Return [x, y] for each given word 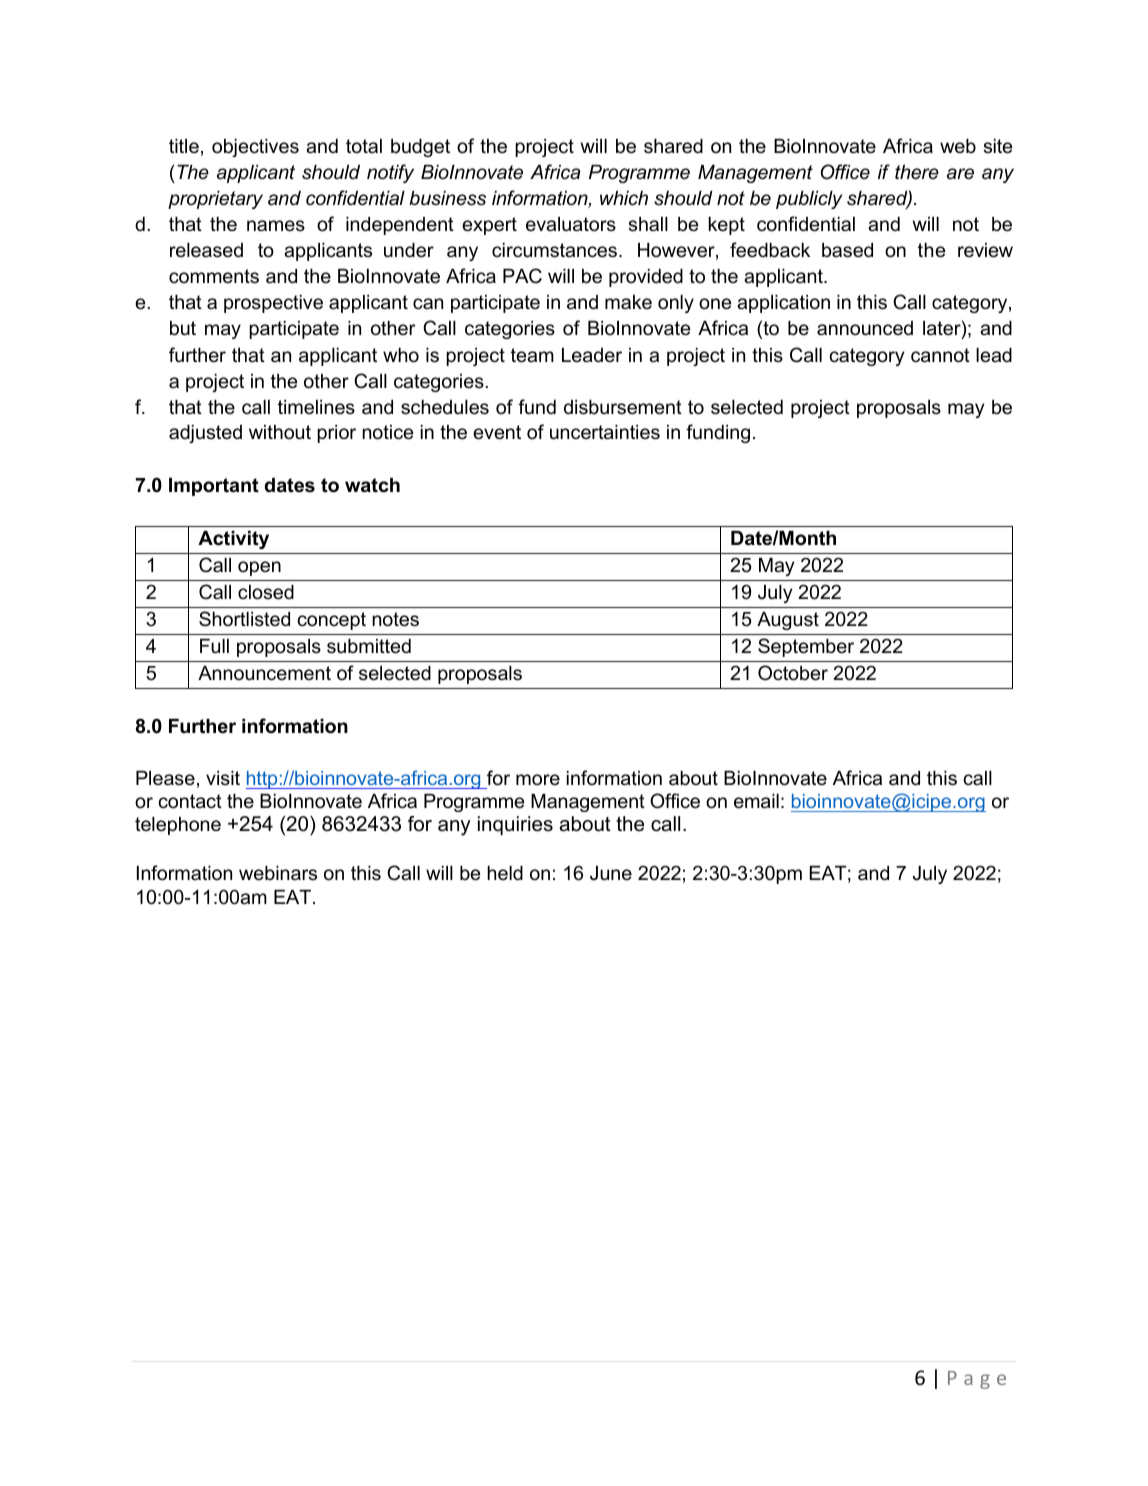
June [611, 873]
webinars [278, 873]
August [788, 621]
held [505, 873]
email [756, 801]
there [917, 172]
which [624, 198]
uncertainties [605, 432]
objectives [255, 148]
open [259, 568]
